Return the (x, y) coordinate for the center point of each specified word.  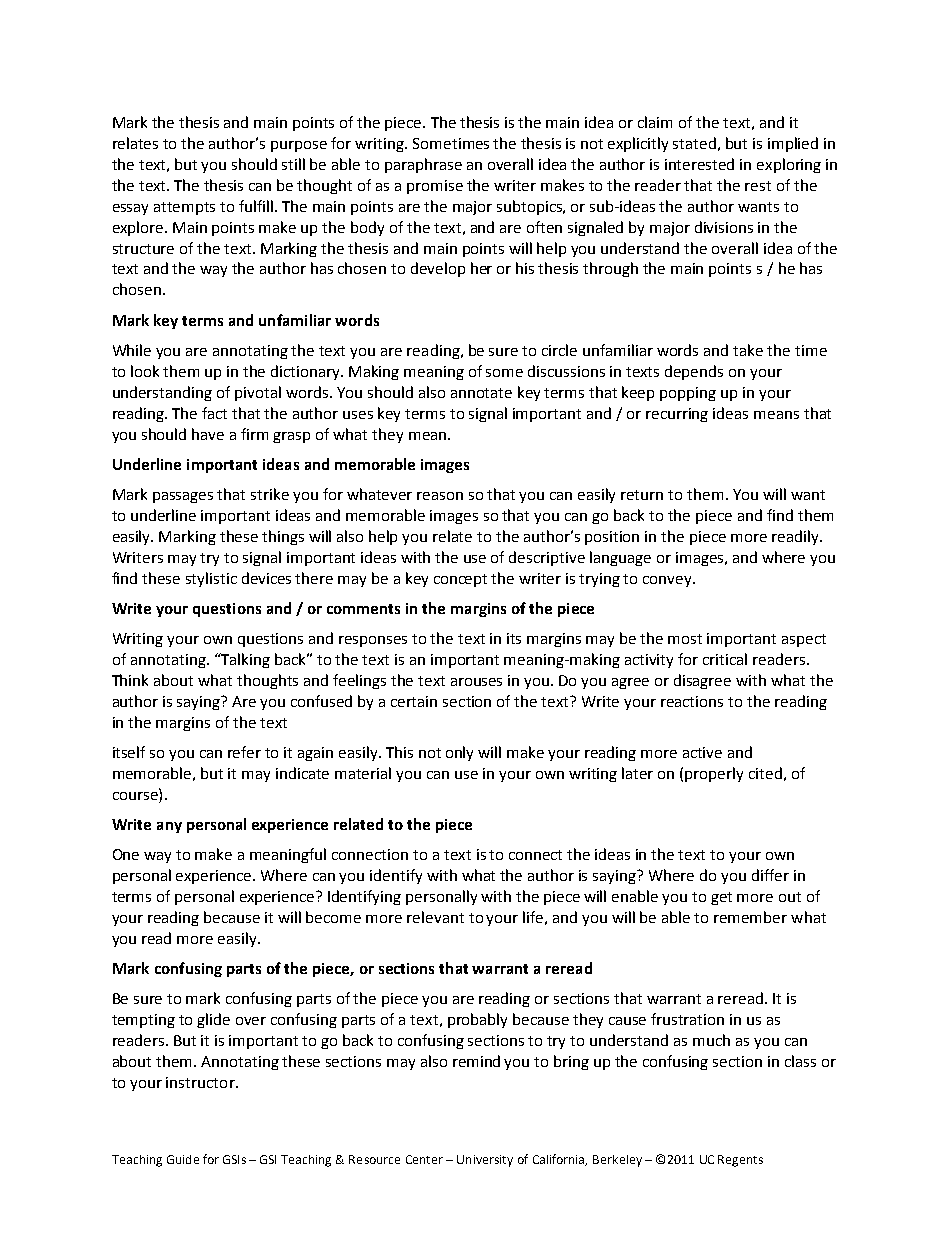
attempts (184, 208)
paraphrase (423, 165)
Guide (183, 1159)
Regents (740, 1161)
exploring (789, 165)
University (485, 1161)
